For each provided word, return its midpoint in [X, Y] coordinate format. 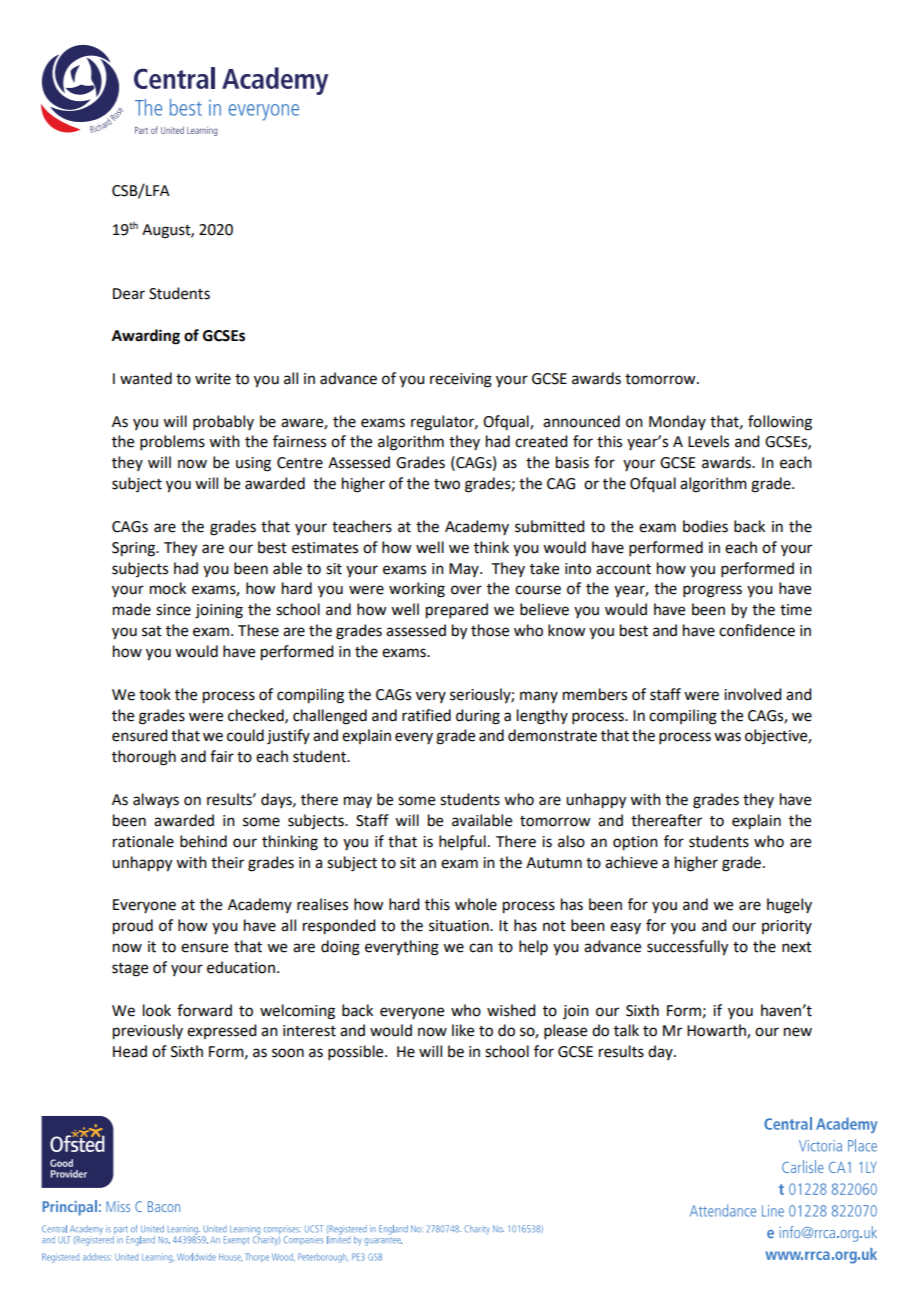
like [463, 1030]
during [478, 717]
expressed [221, 1031]
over [466, 590]
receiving [461, 380]
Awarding [146, 337]
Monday [677, 422]
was [727, 737]
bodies [705, 526]
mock [168, 588]
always [156, 800]
